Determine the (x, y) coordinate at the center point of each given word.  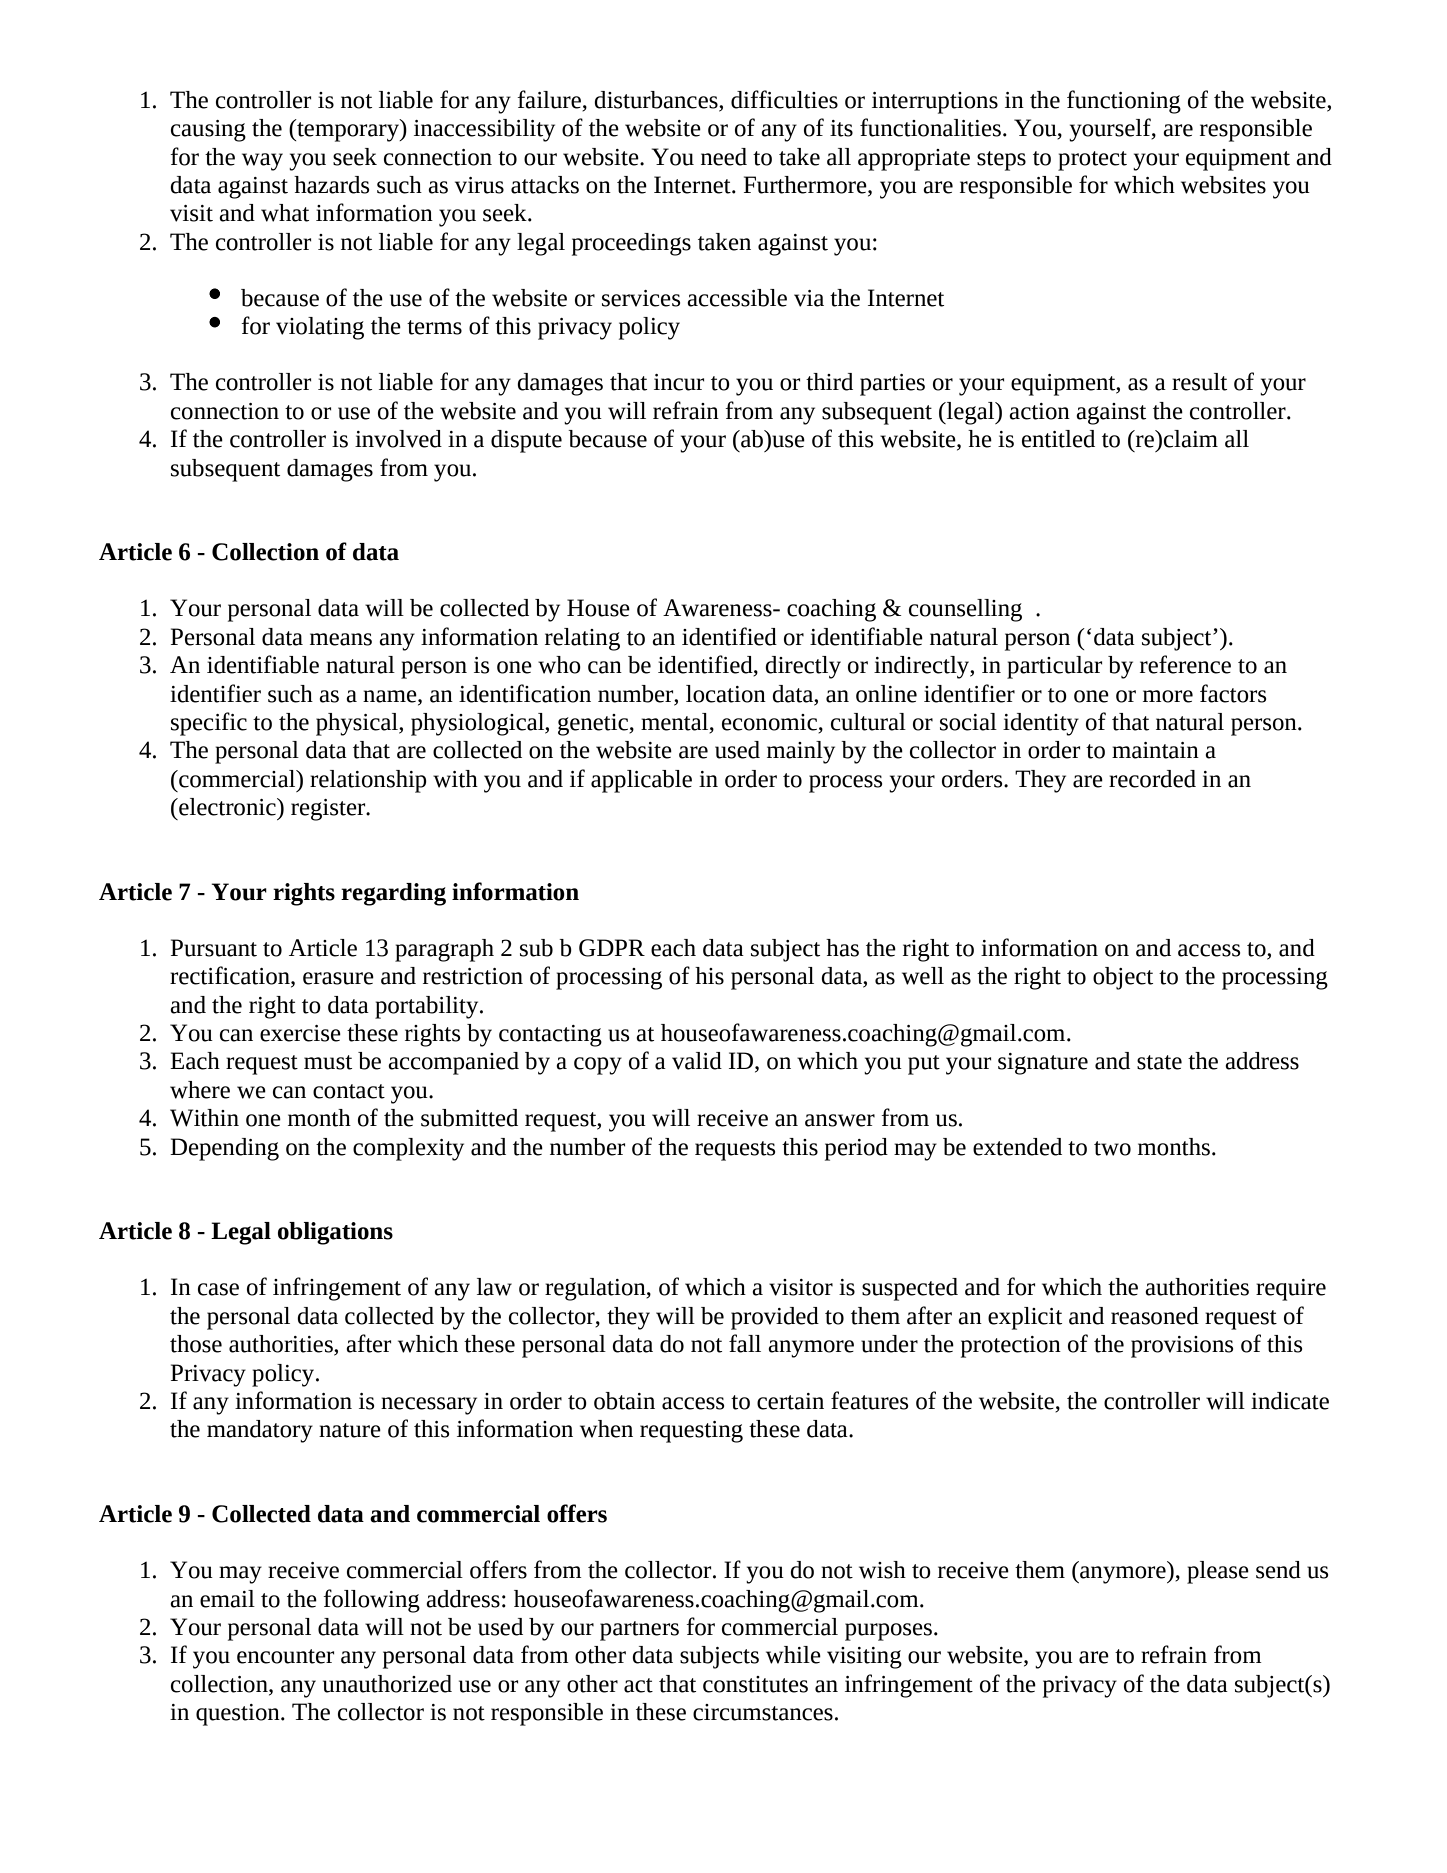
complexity (408, 1149)
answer (840, 1120)
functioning (1124, 102)
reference (1185, 664)
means (341, 639)
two (1112, 1148)
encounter (285, 1656)
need (724, 157)
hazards (331, 185)
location (726, 694)
